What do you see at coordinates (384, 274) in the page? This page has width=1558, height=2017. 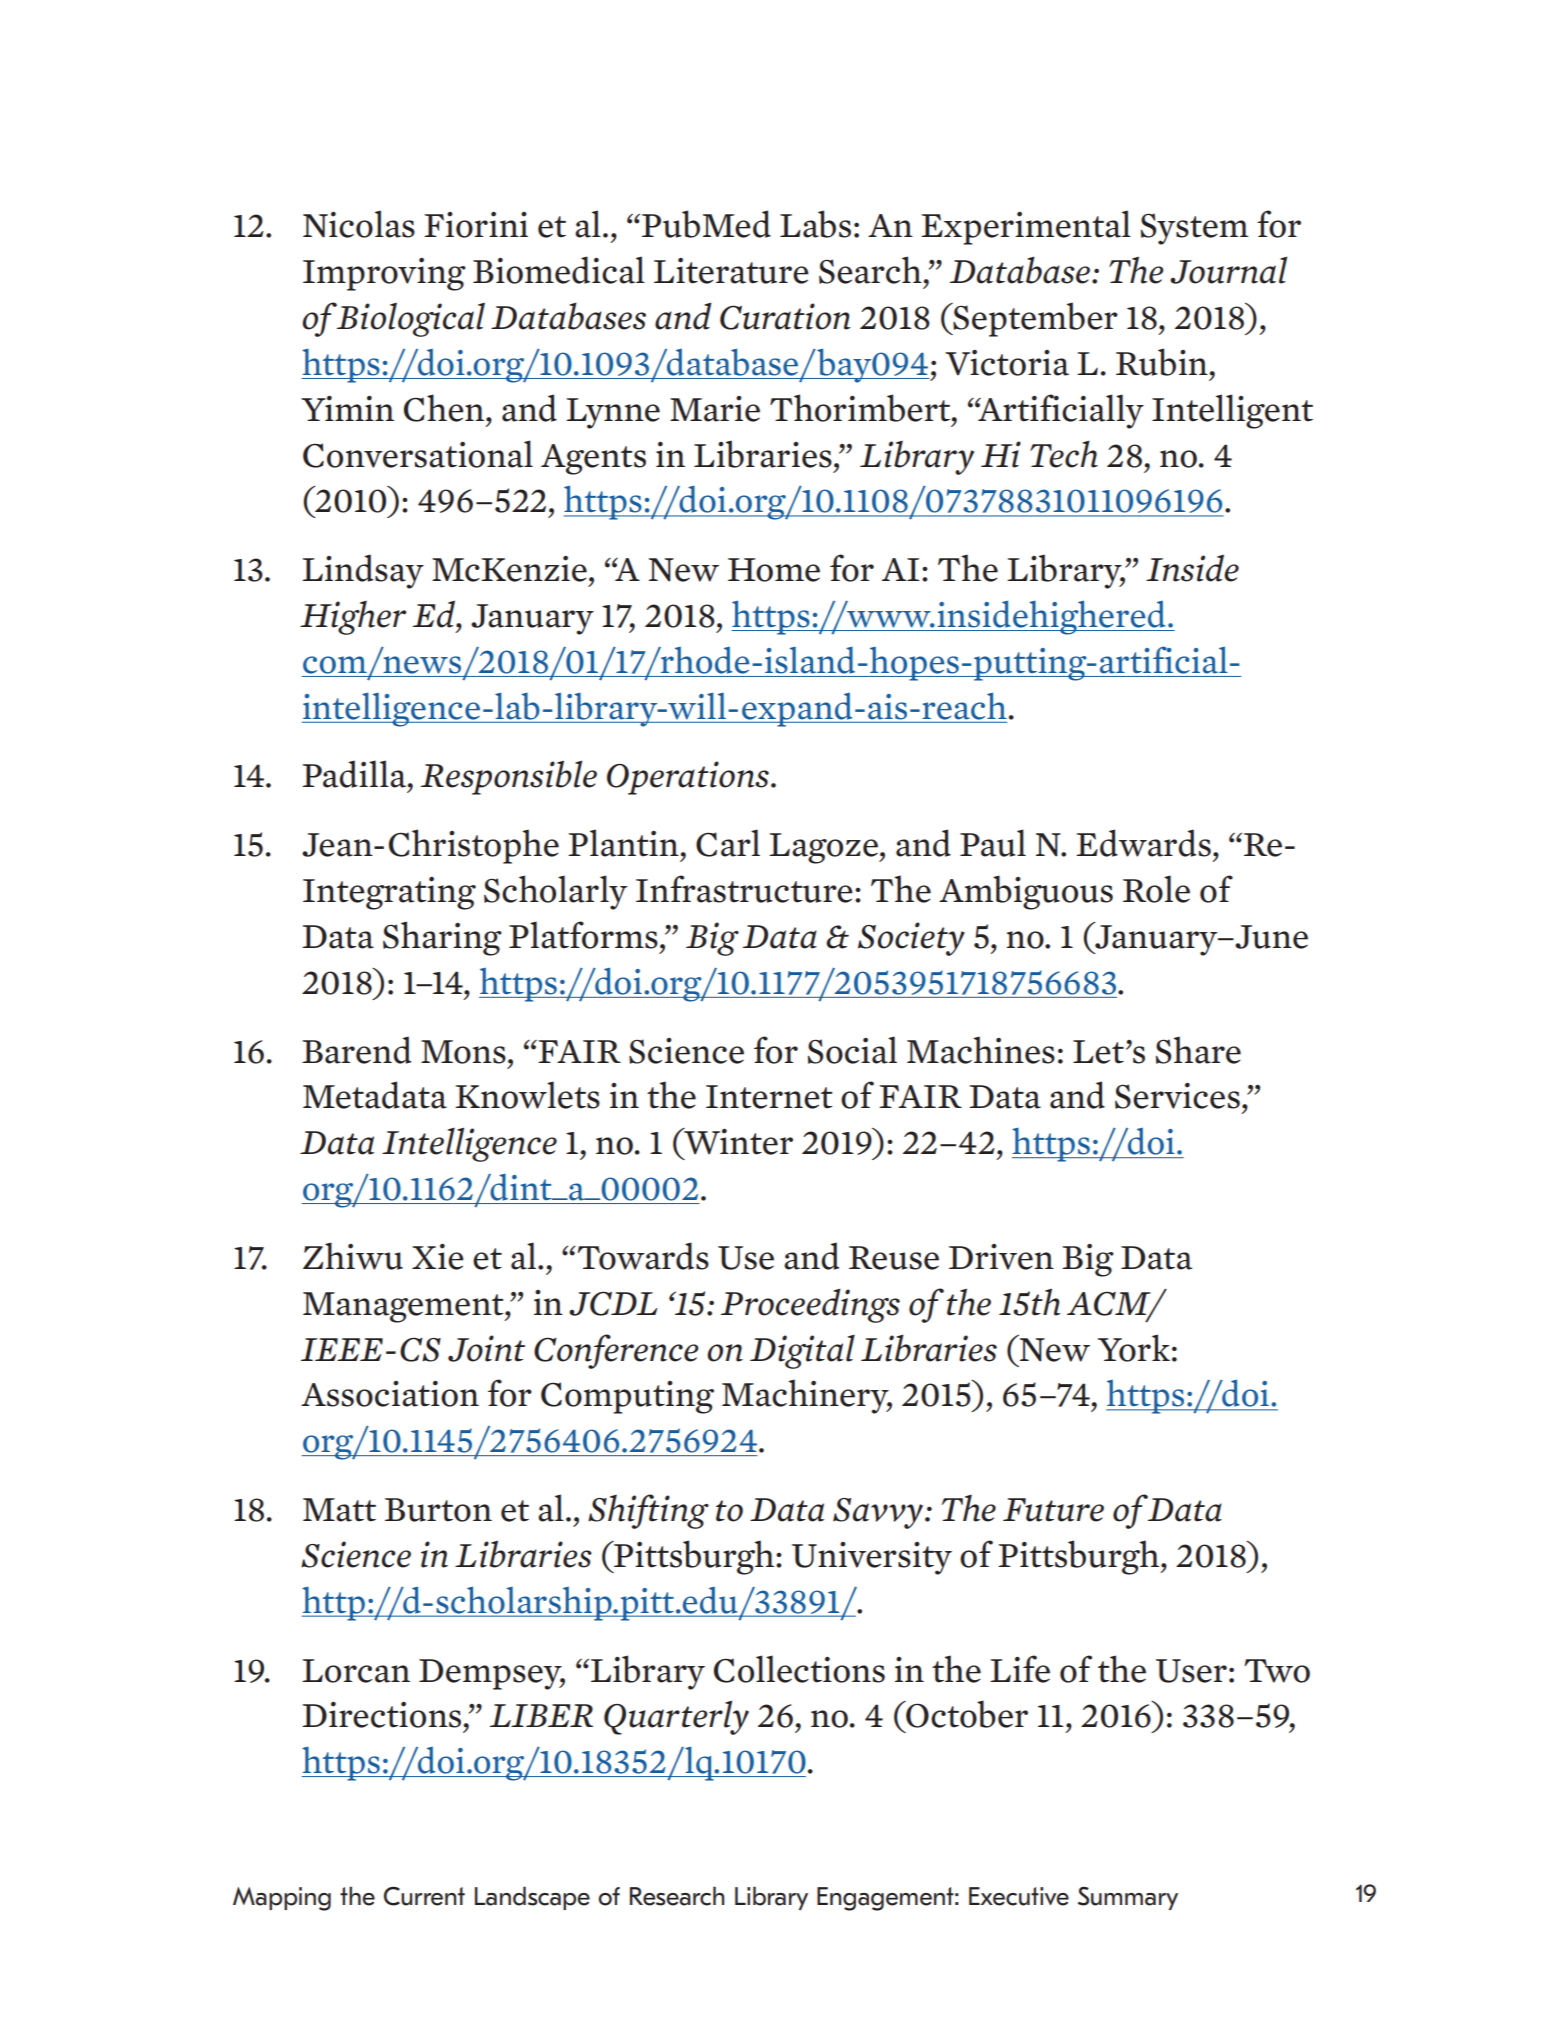 I see `Improving` at bounding box center [384, 274].
